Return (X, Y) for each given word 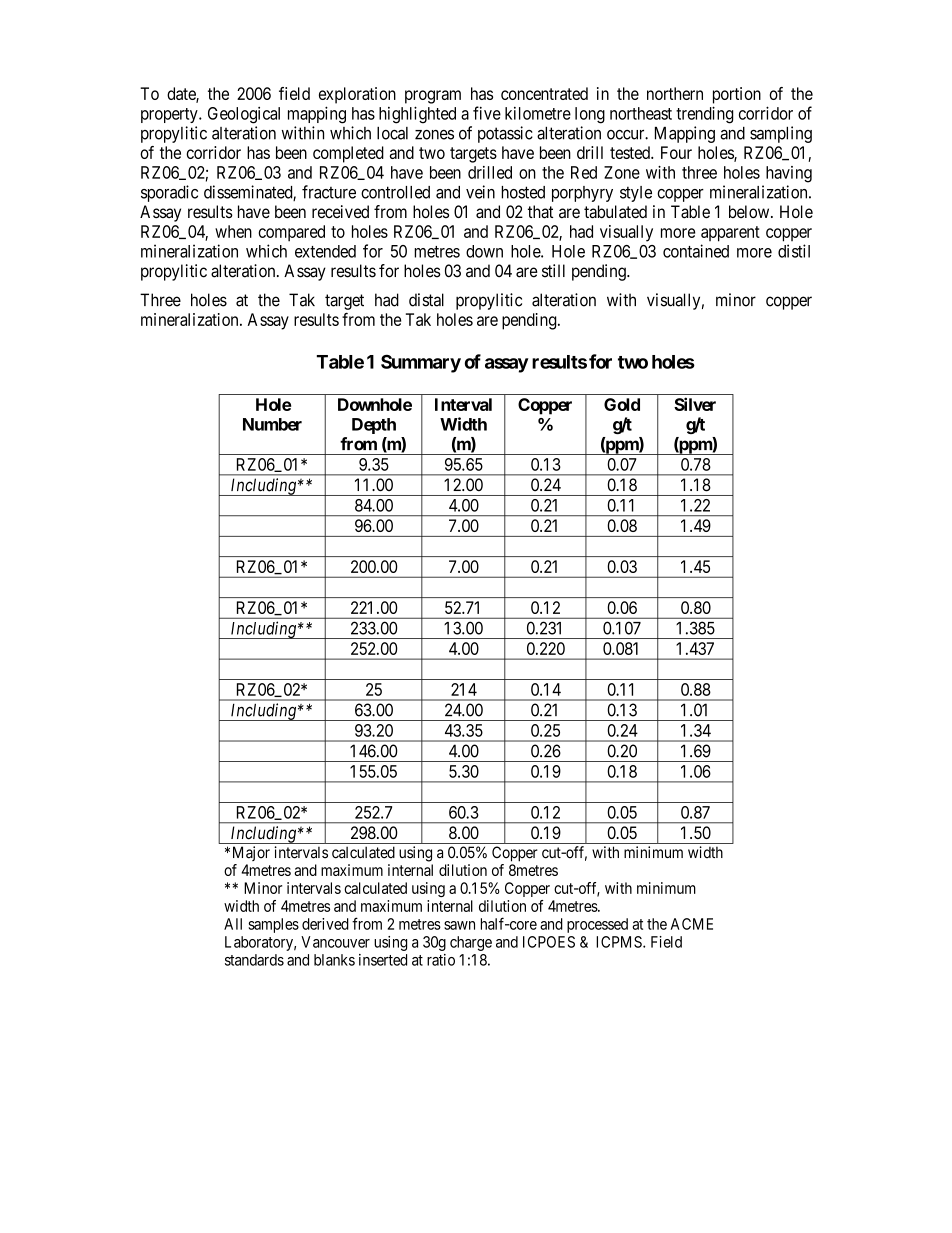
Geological (244, 115)
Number (272, 424)
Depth (374, 426)
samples (273, 925)
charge (471, 943)
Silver (695, 404)
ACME (692, 924)
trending (705, 115)
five (487, 113)
